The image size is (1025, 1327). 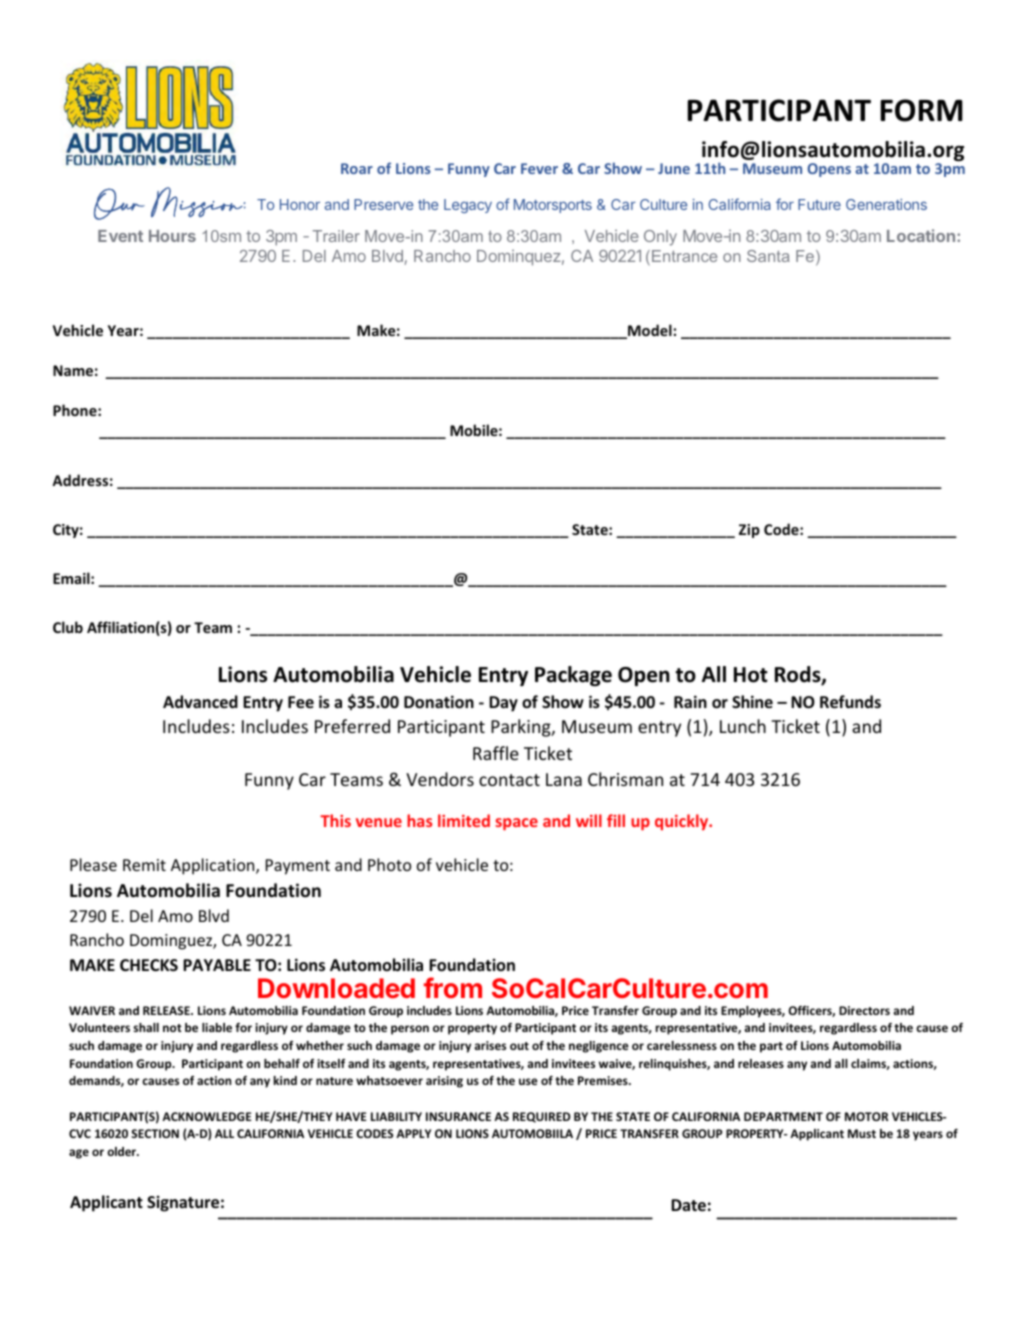 I want to click on Advanced, so click(x=200, y=701).
